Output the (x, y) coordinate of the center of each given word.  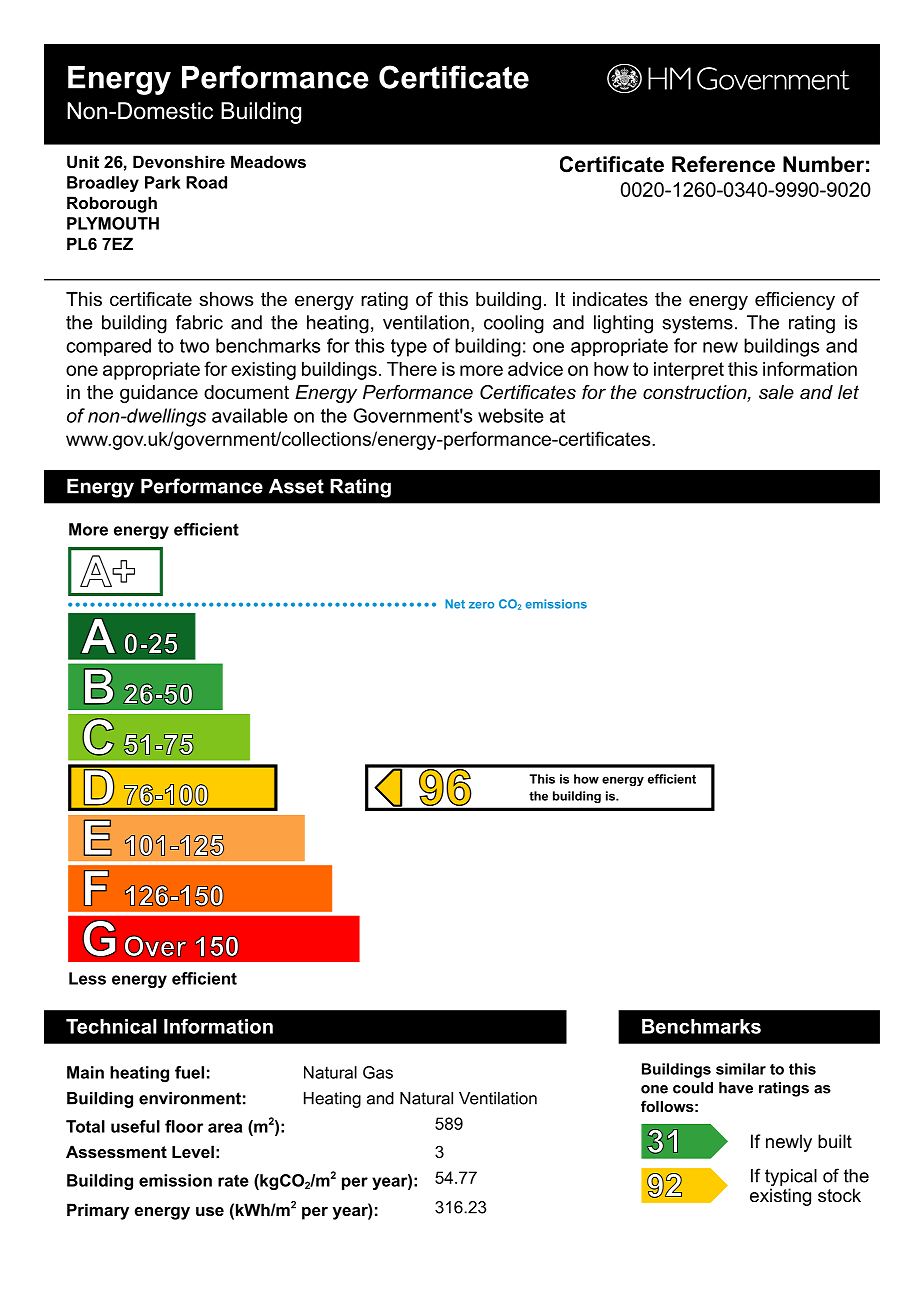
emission (175, 1180)
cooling (514, 324)
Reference (723, 164)
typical (791, 1179)
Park (163, 182)
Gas (378, 1072)
